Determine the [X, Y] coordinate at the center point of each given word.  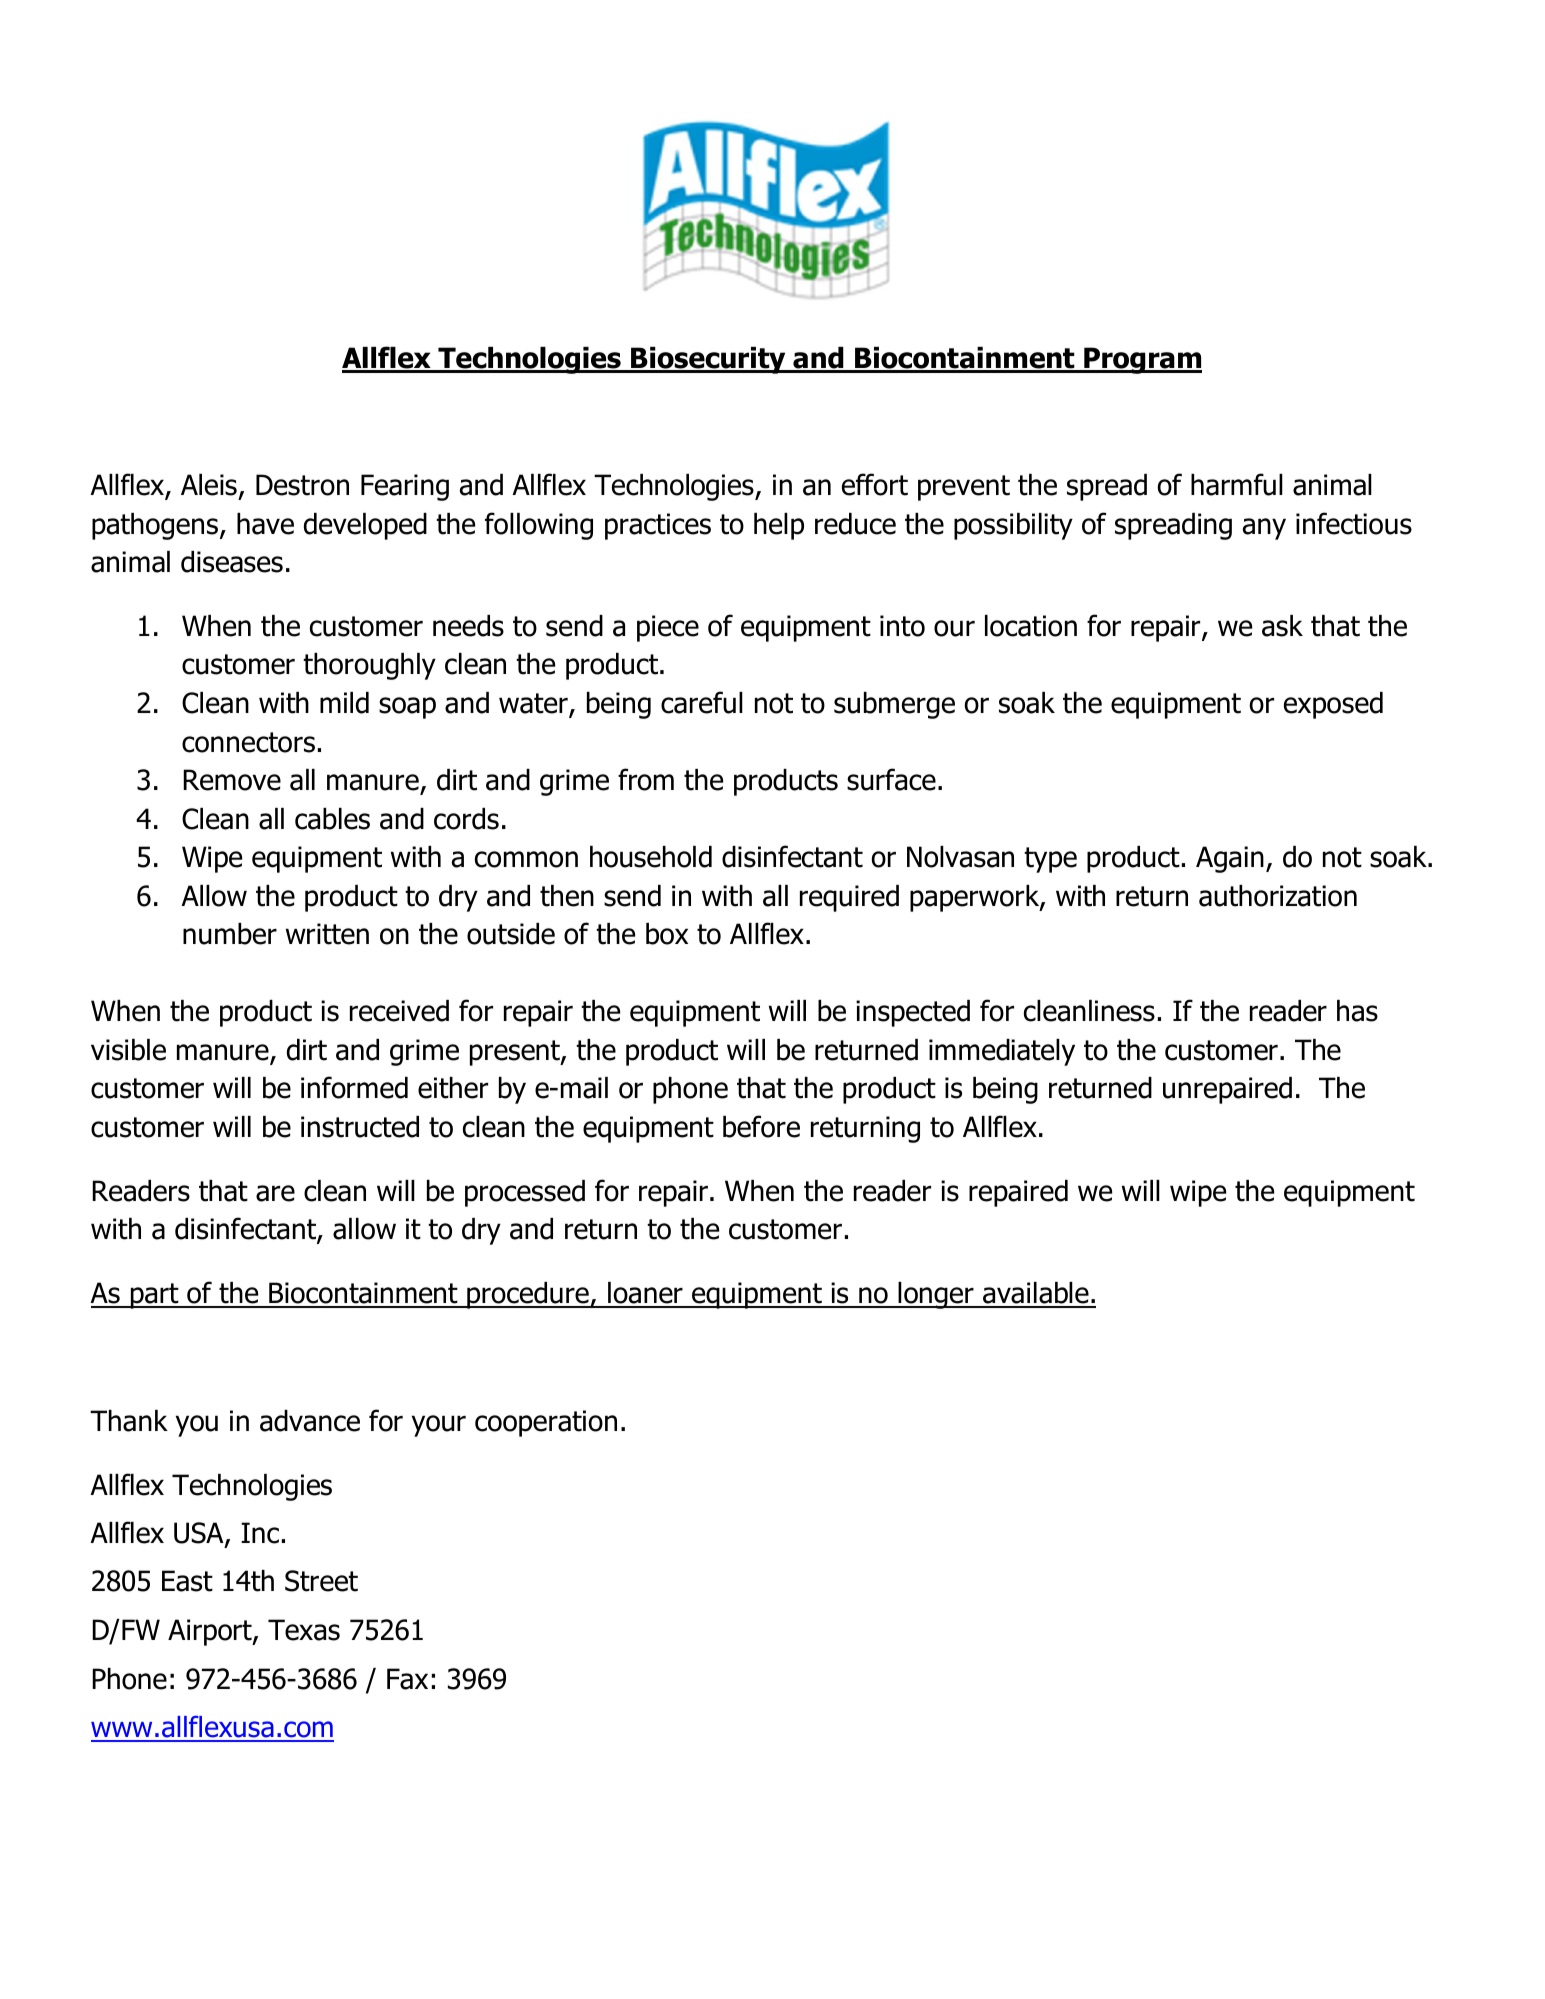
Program [1142, 360]
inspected [913, 1013]
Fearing [405, 487]
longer [936, 1295]
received [399, 1011]
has [1357, 1011]
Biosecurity [708, 360]
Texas [304, 1630]
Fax [407, 1679]
